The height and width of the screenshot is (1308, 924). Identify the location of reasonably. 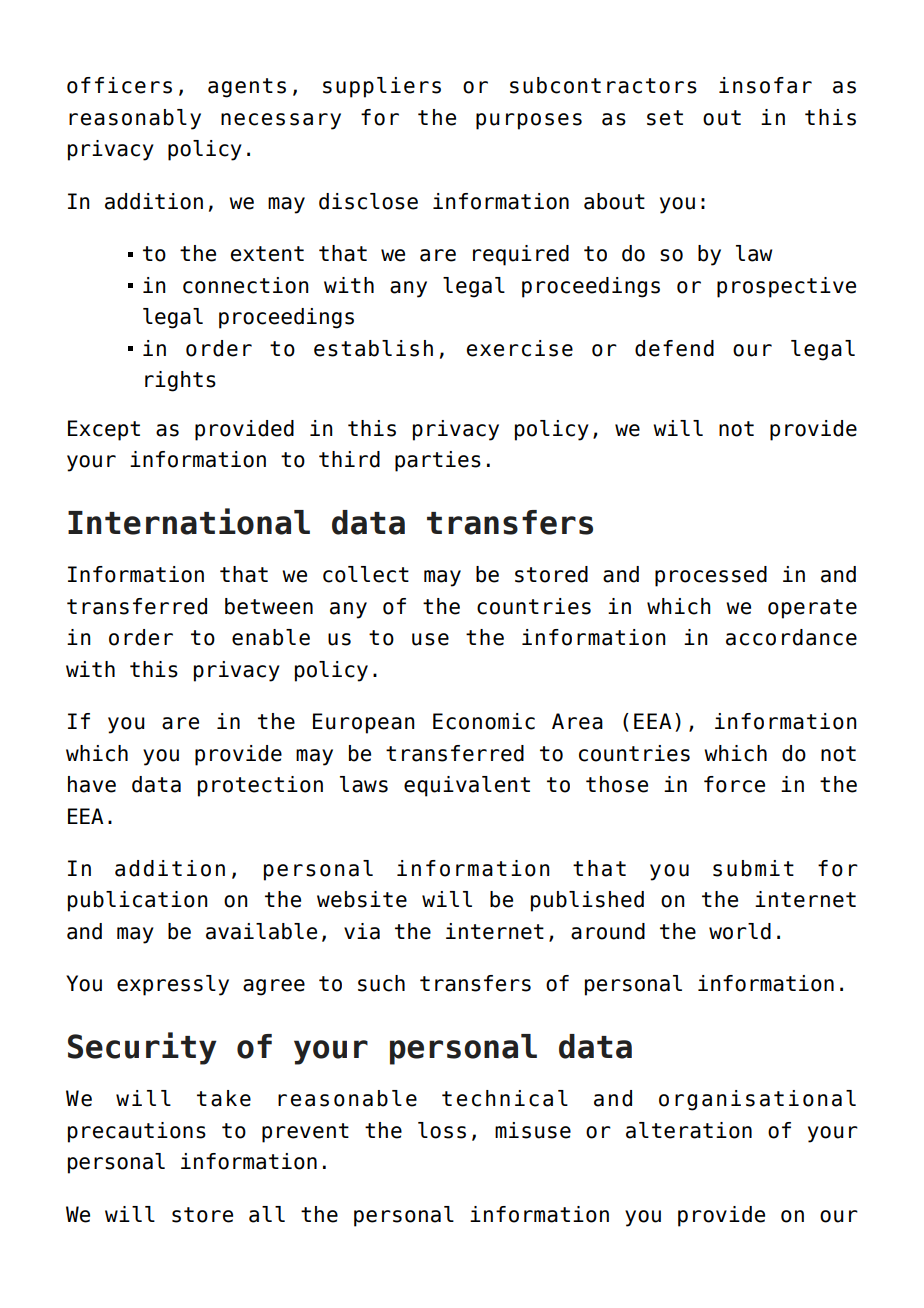
(135, 119).
